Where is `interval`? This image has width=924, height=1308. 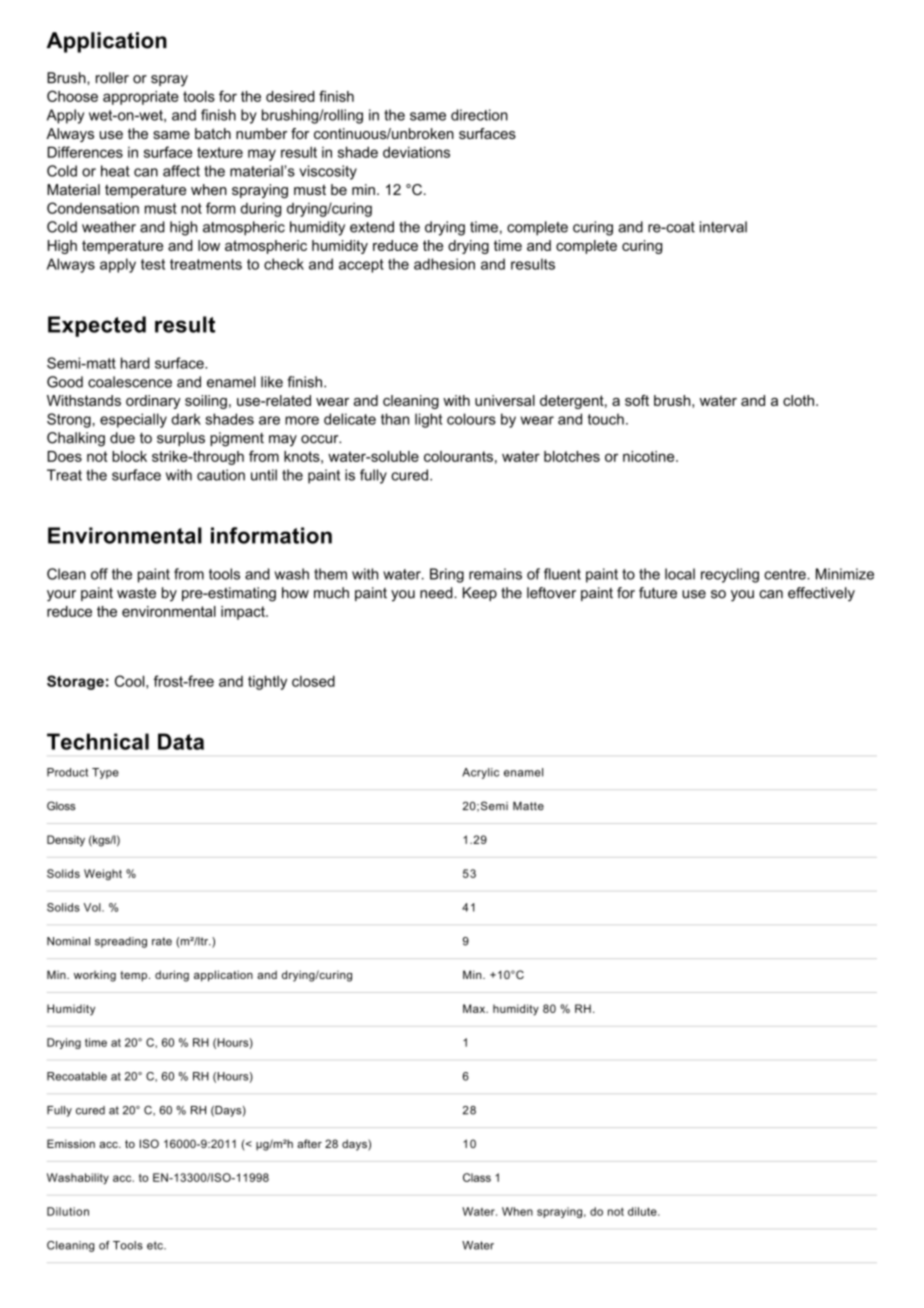 interval is located at coordinates (723, 227).
